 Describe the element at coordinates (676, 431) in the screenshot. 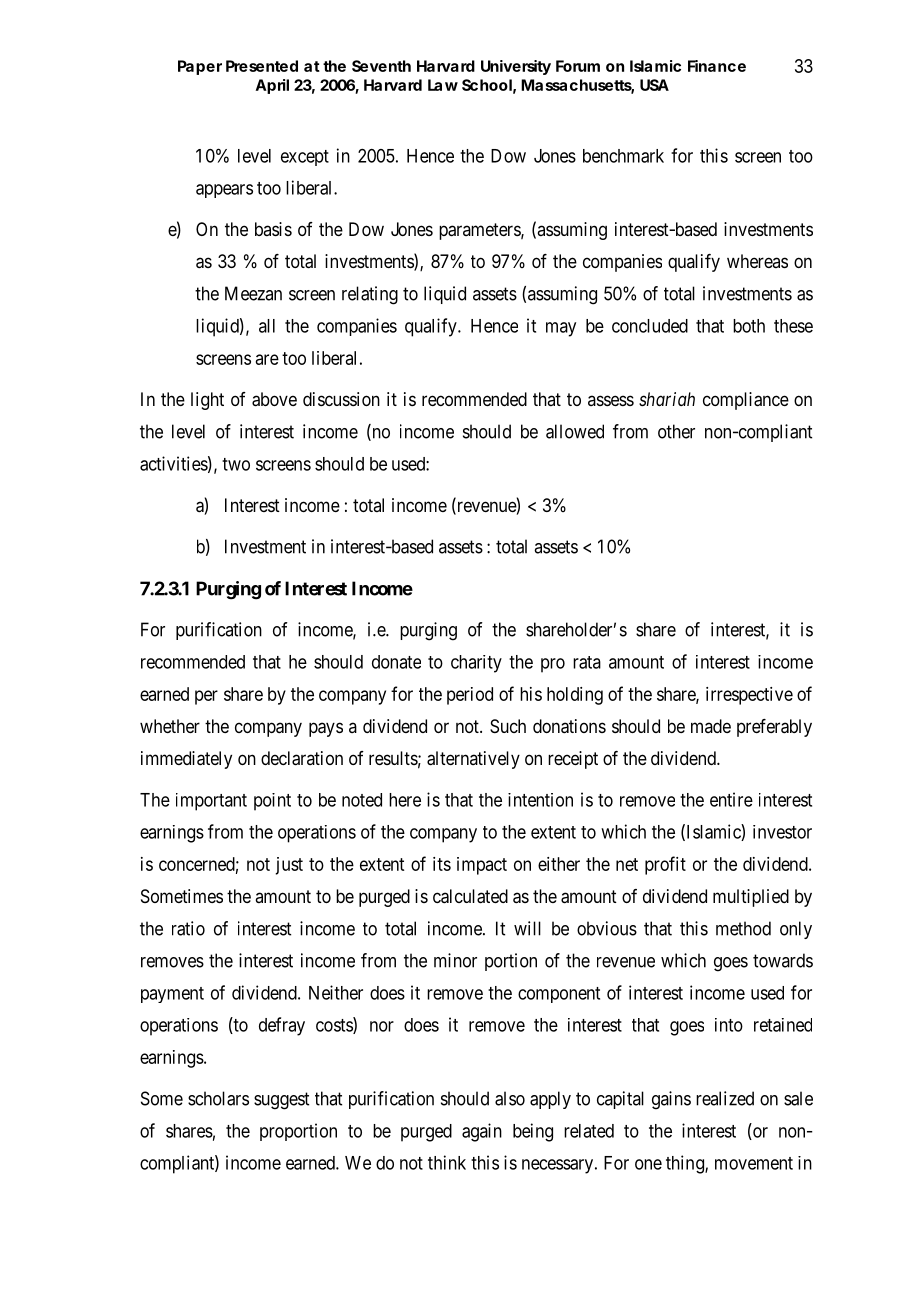

I see `other` at that location.
